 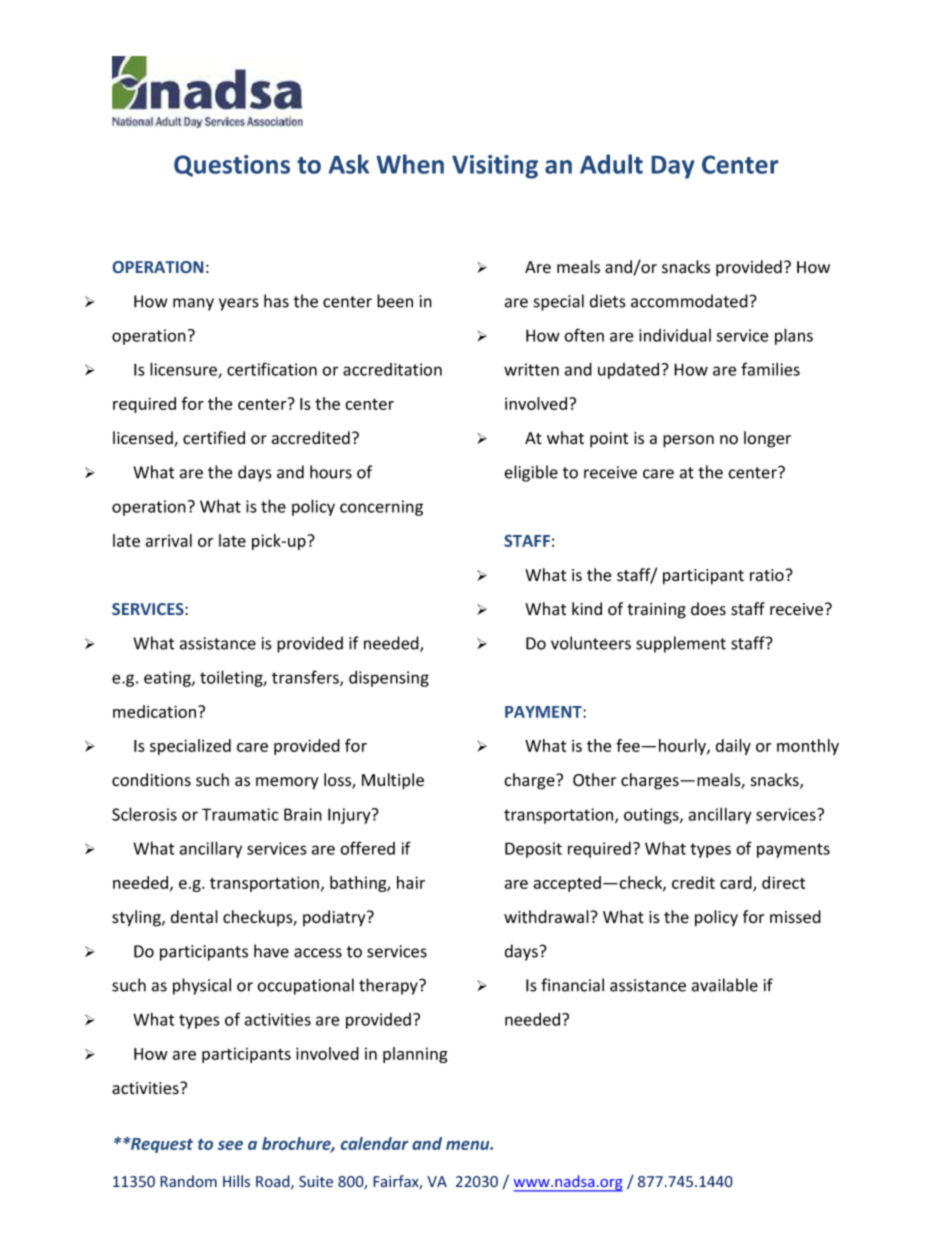 I want to click on Questions, so click(x=232, y=166).
